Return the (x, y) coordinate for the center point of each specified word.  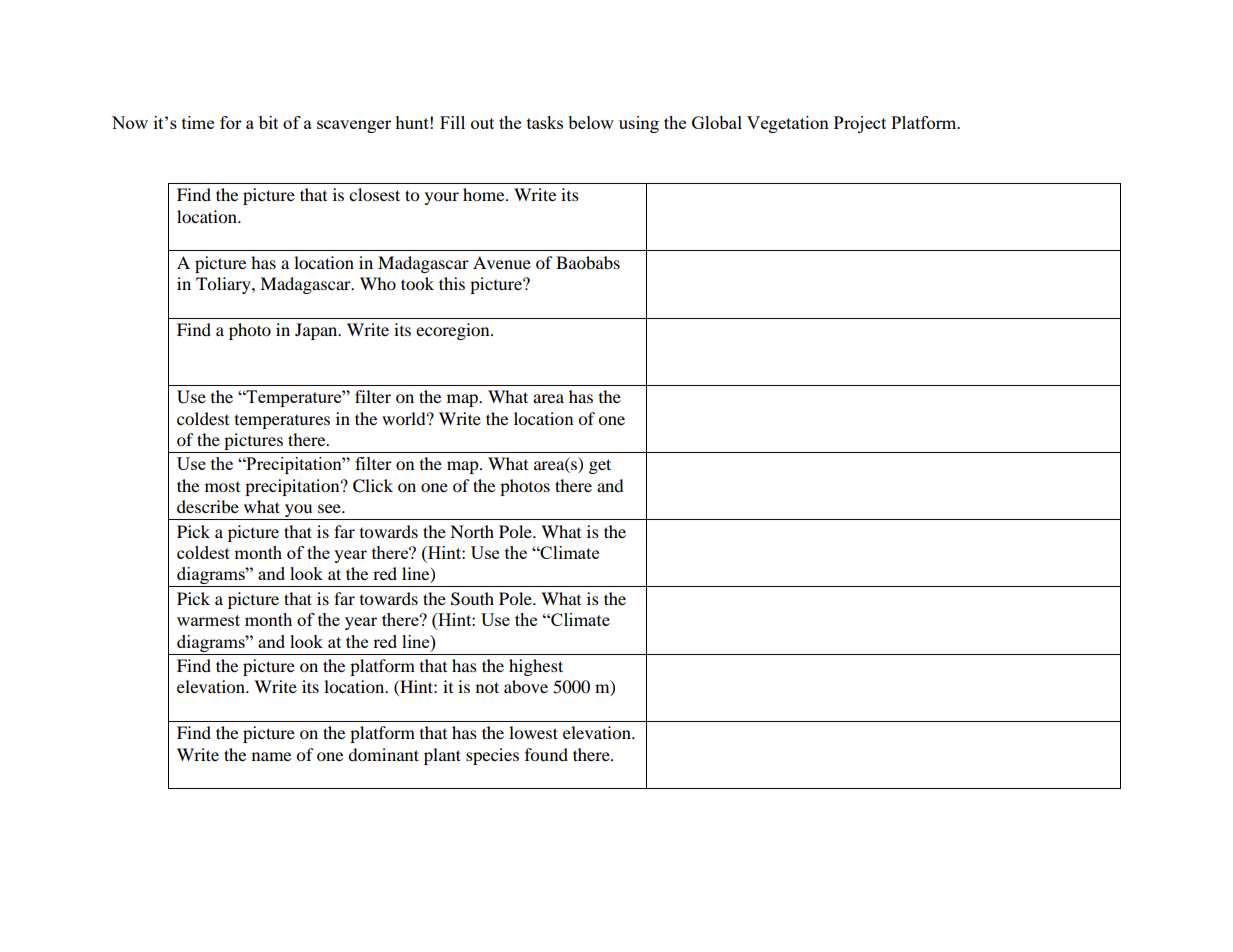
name (271, 756)
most (222, 487)
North (472, 531)
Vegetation (788, 124)
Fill (452, 122)
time (198, 122)
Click (373, 486)
